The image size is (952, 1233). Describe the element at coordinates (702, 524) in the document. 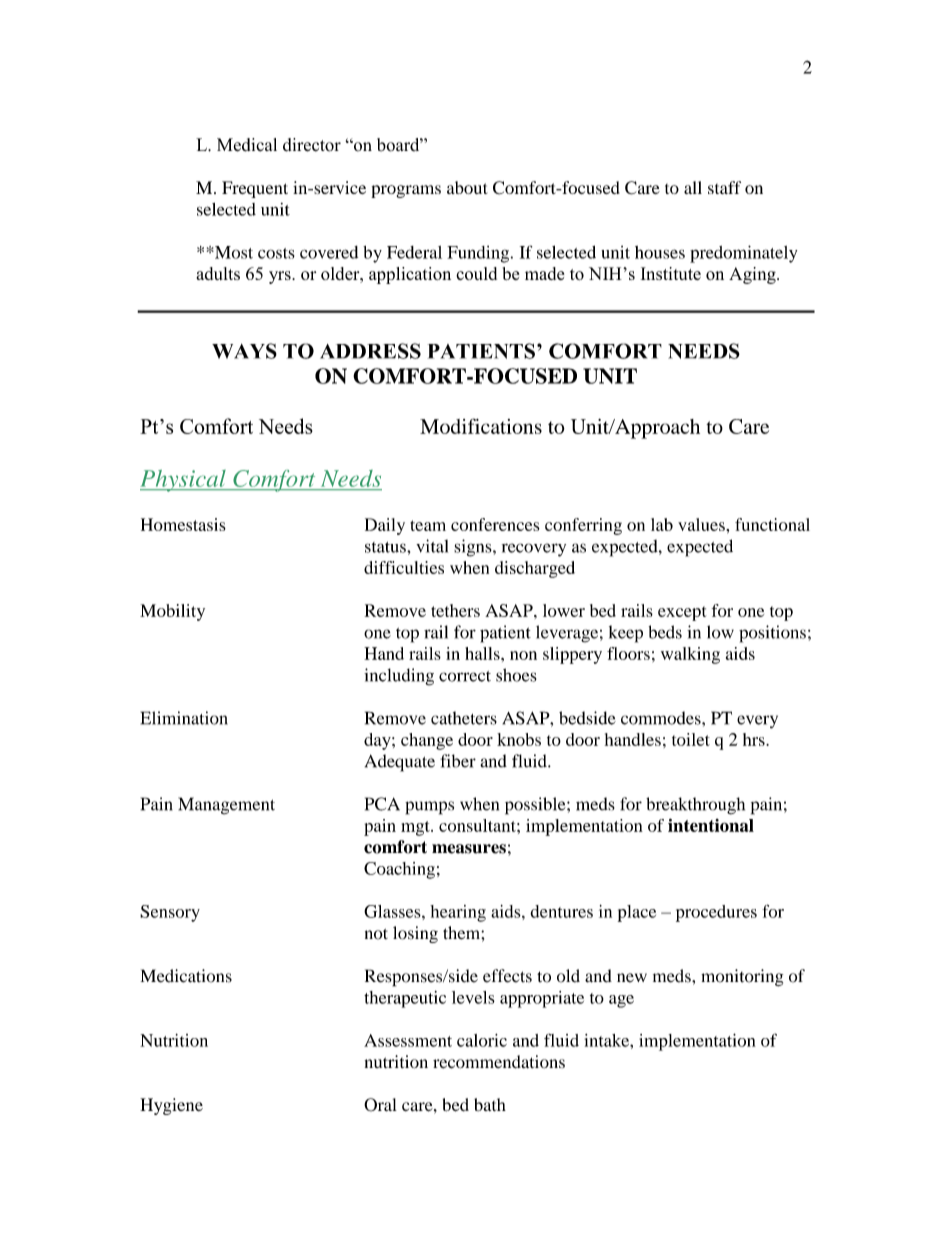

I see `values` at that location.
